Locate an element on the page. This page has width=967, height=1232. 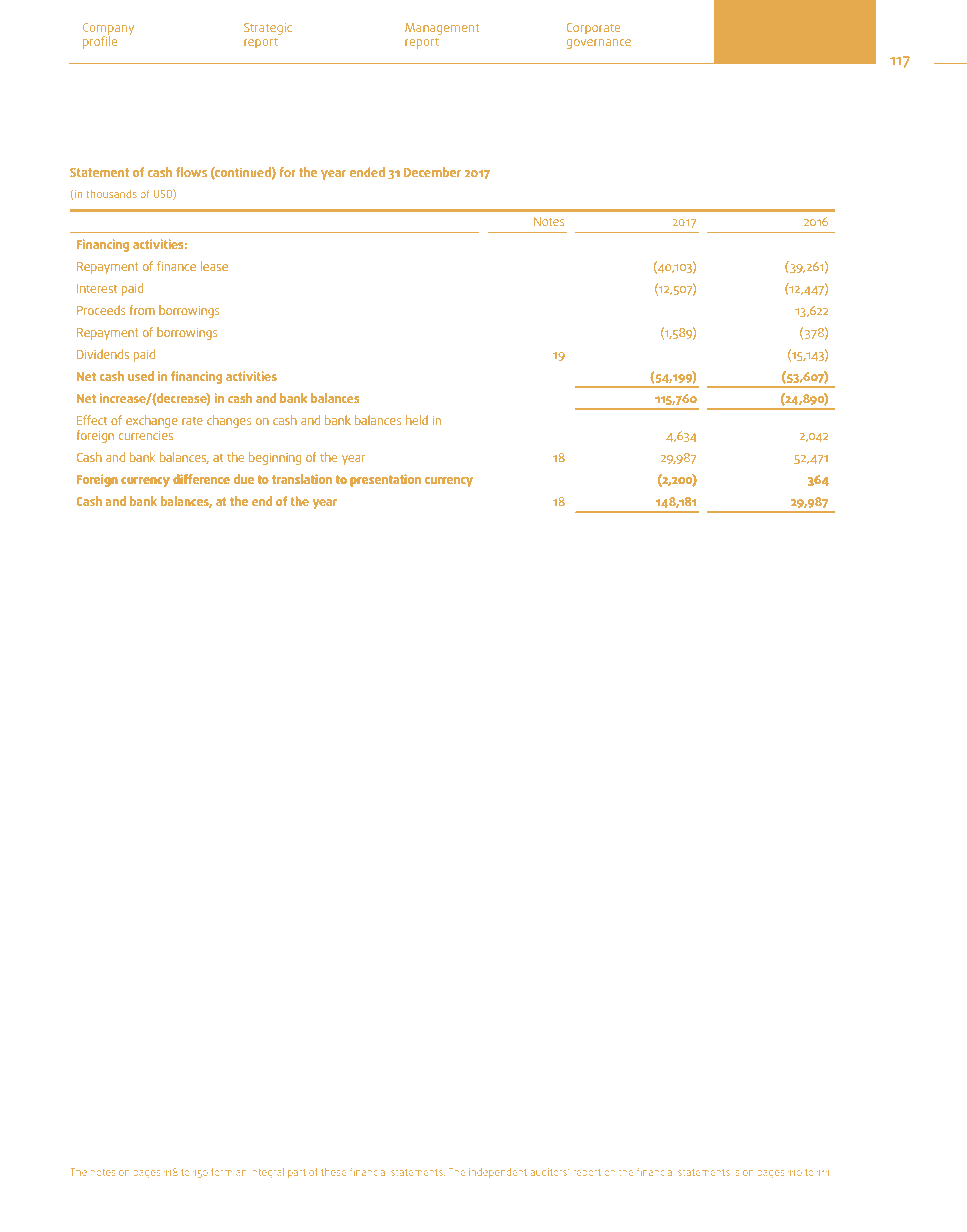
Company is located at coordinates (108, 30).
